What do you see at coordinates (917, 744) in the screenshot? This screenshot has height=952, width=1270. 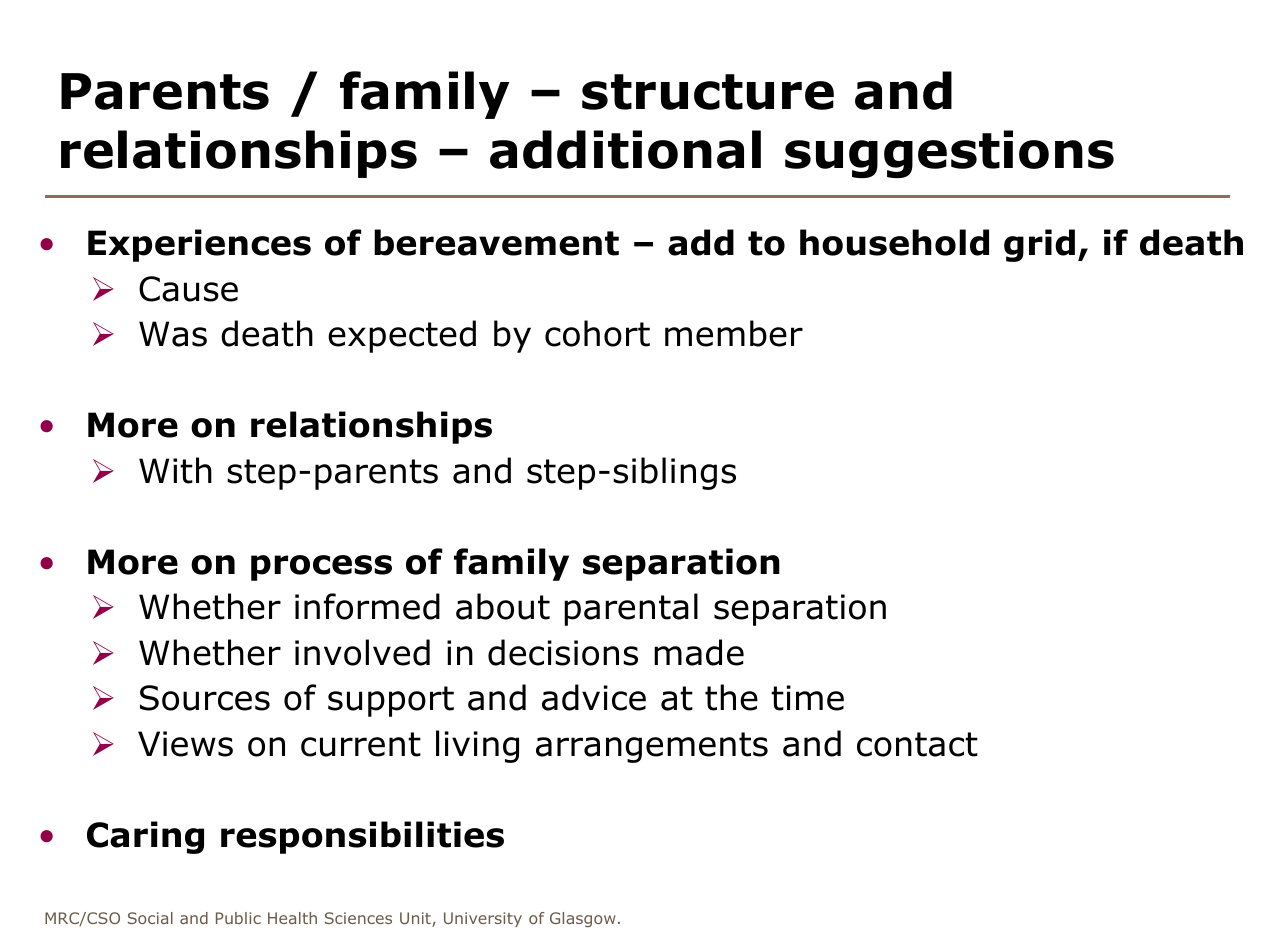 I see `contact` at bounding box center [917, 744].
